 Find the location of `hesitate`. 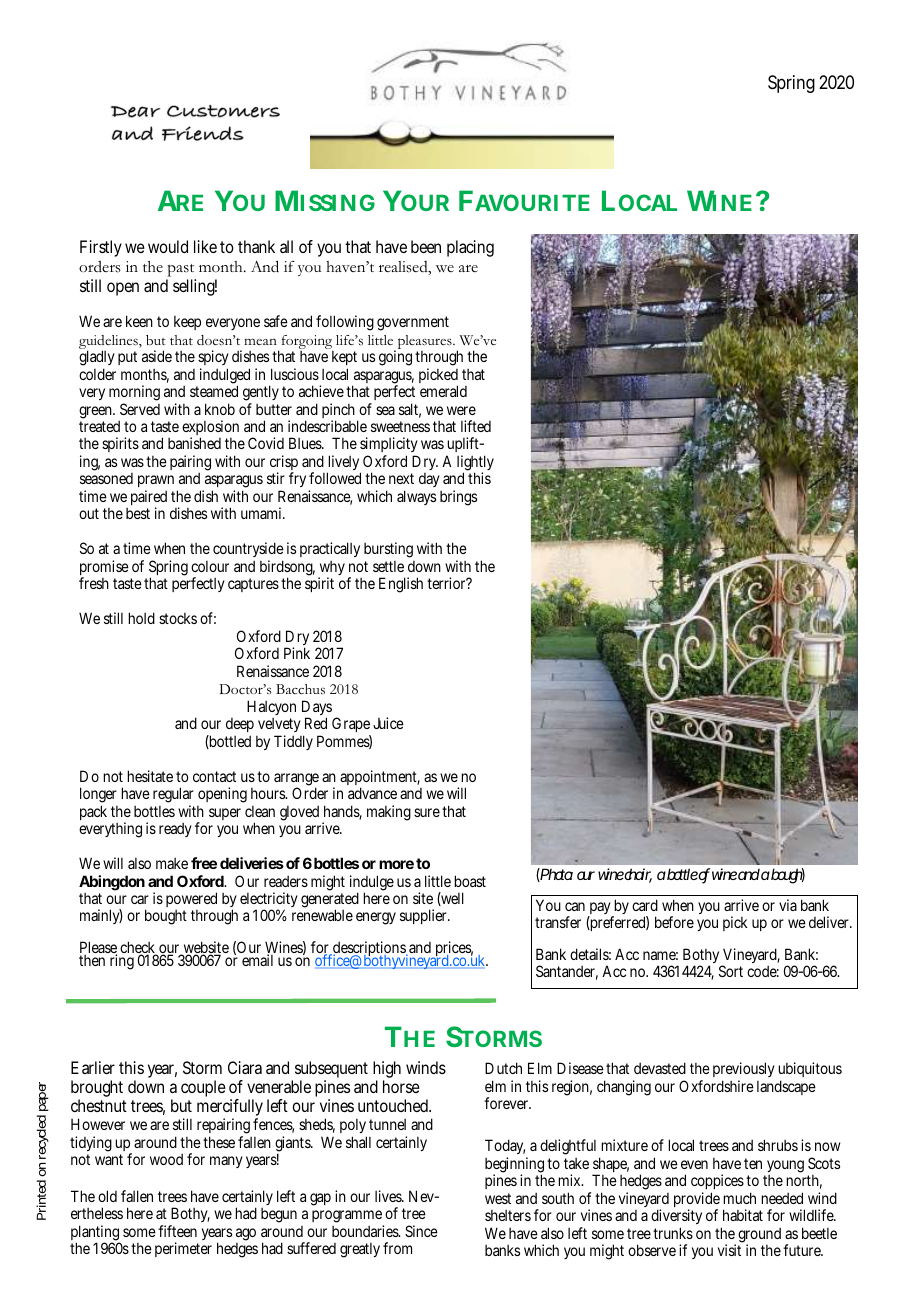

hesitate is located at coordinates (150, 776).
